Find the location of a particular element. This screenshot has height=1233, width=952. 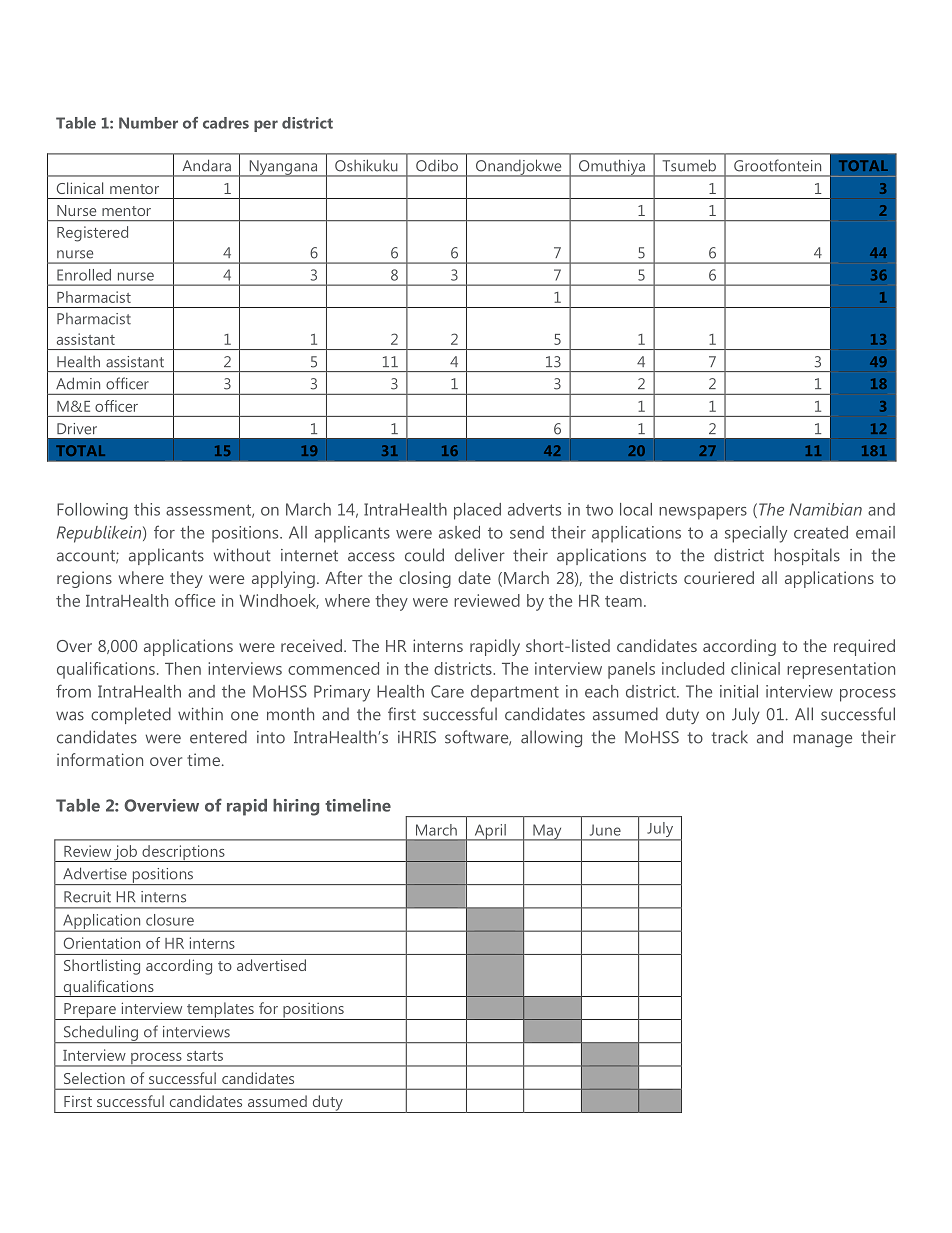

descriptions is located at coordinates (183, 853).
